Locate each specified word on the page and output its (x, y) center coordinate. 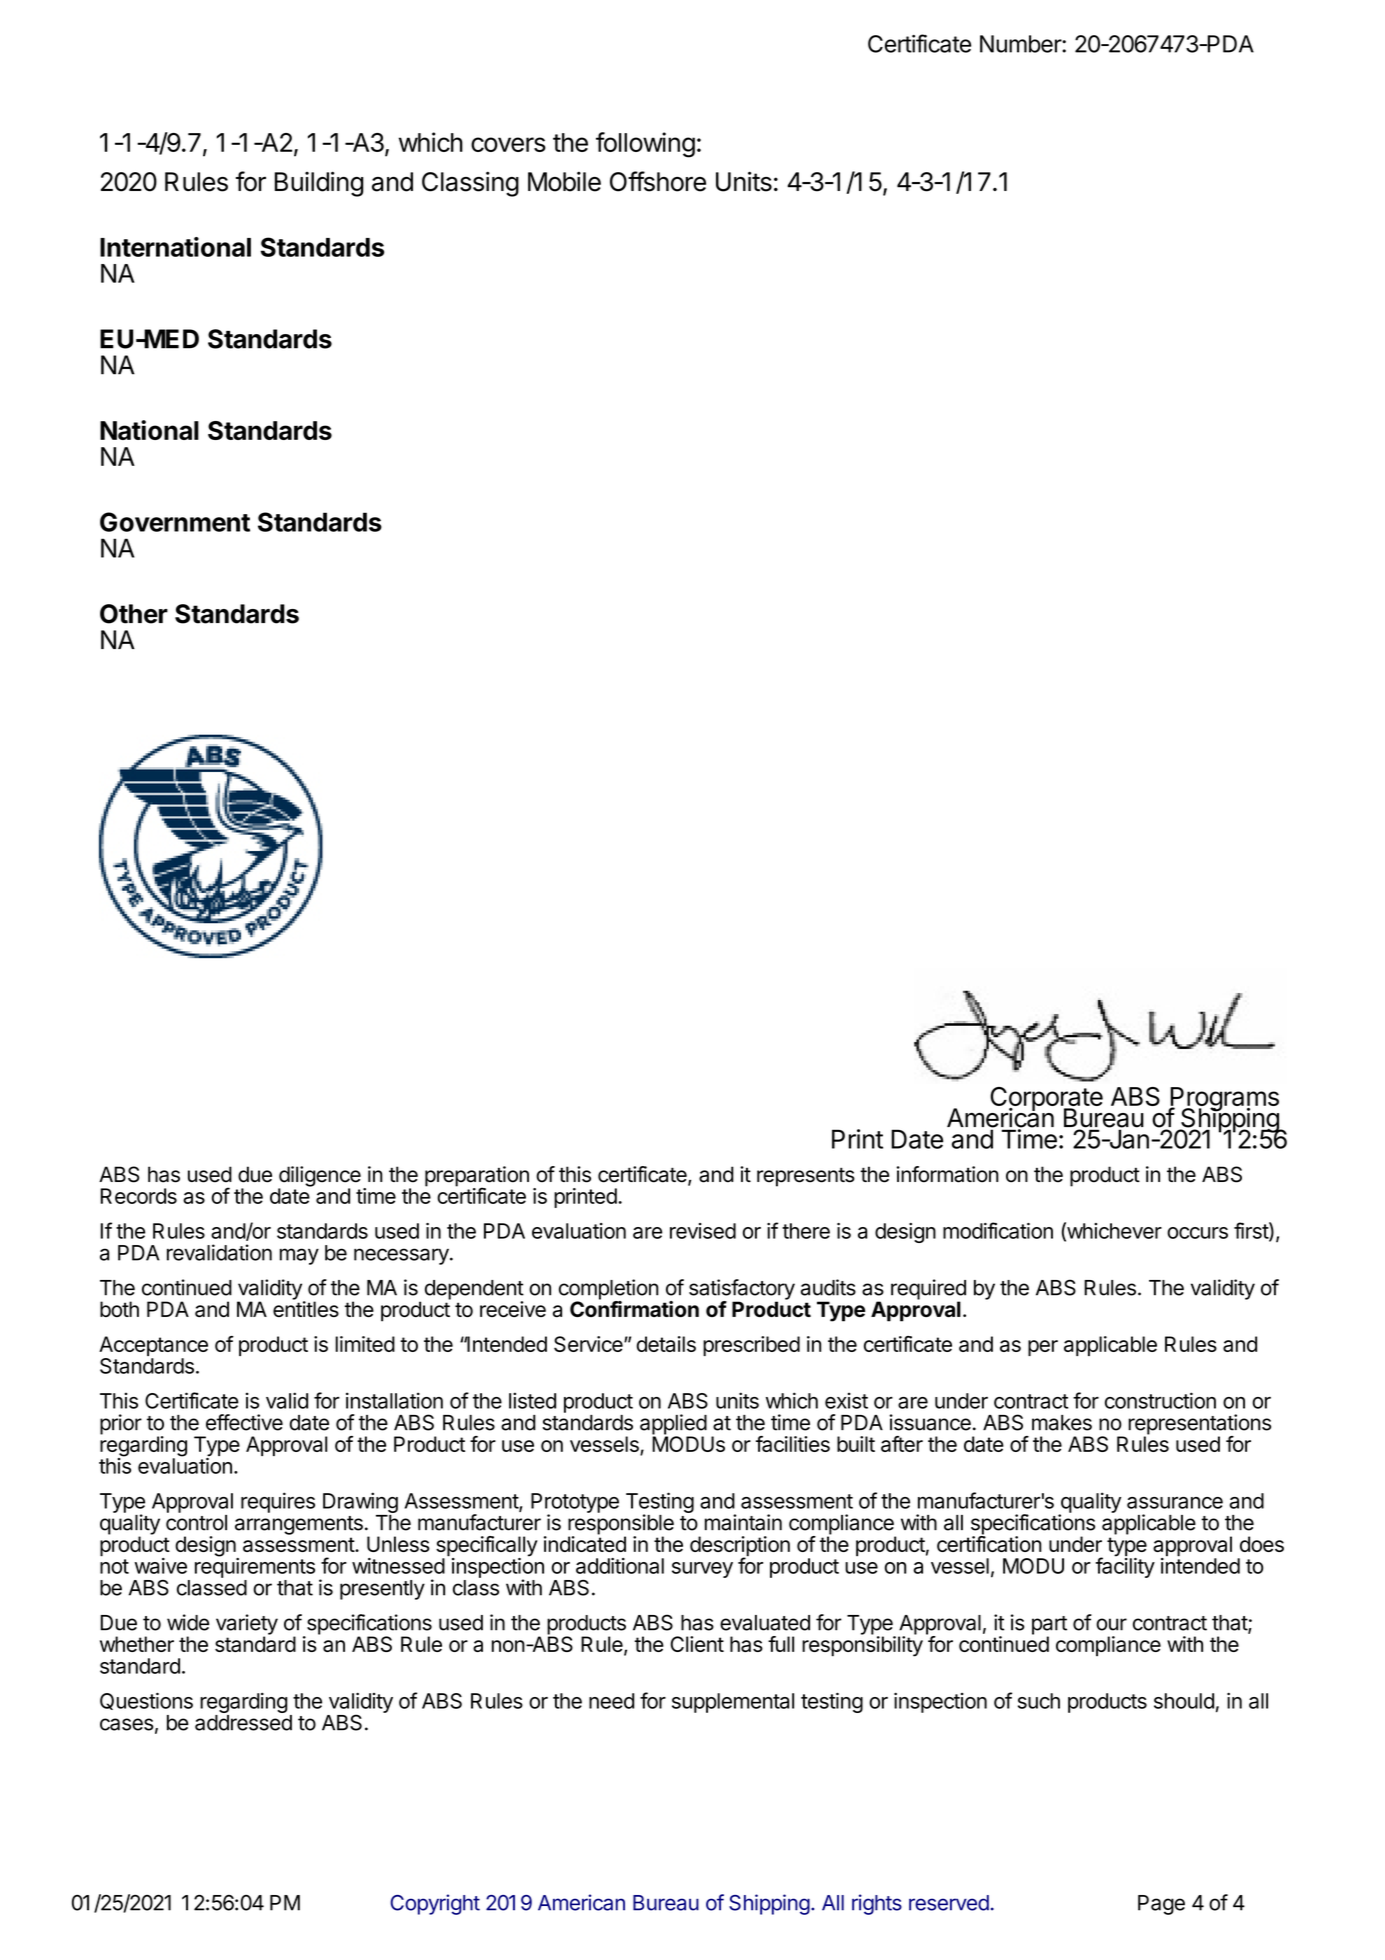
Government (175, 522)
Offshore (658, 181)
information (947, 1174)
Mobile (564, 181)
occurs (1197, 1233)
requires (278, 1502)
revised (703, 1231)
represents (806, 1177)
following (645, 145)
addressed (243, 1723)
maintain (743, 1522)
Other (134, 614)
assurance (1175, 1503)
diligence (319, 1177)
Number (1021, 44)
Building (319, 184)
